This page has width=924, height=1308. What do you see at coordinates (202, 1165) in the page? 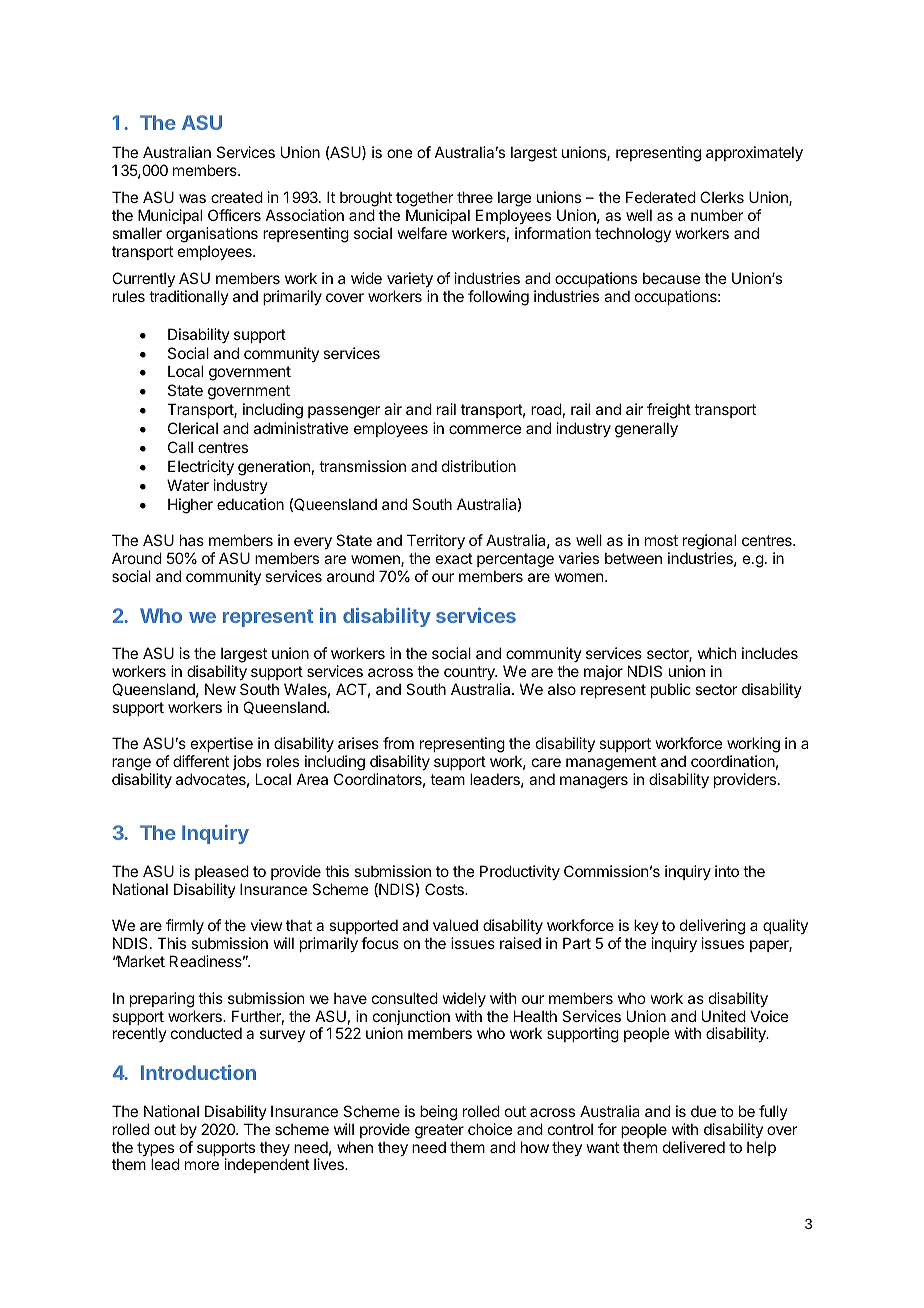
I see `more` at bounding box center [202, 1165].
